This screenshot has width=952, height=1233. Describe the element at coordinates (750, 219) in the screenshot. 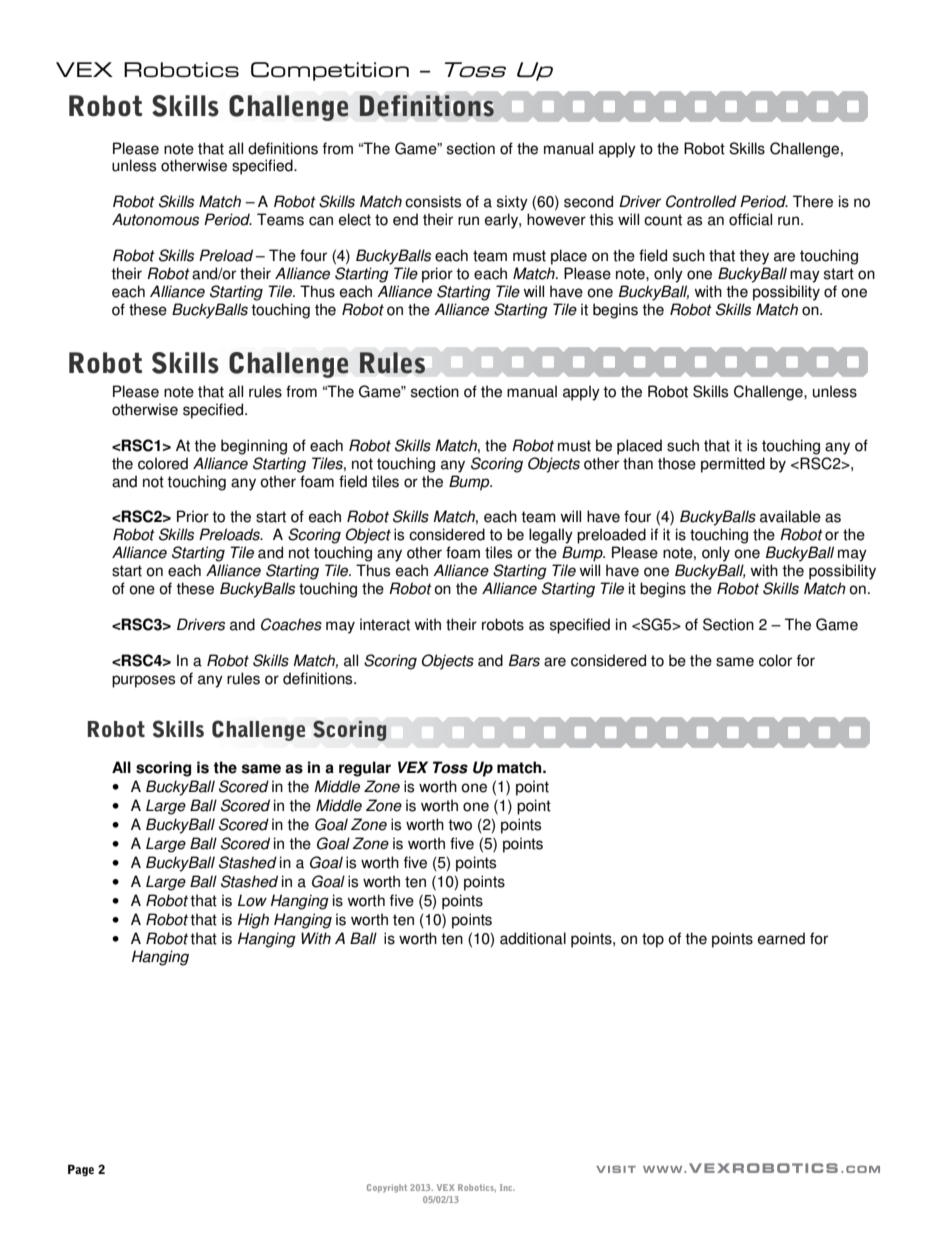

I see `official` at that location.
